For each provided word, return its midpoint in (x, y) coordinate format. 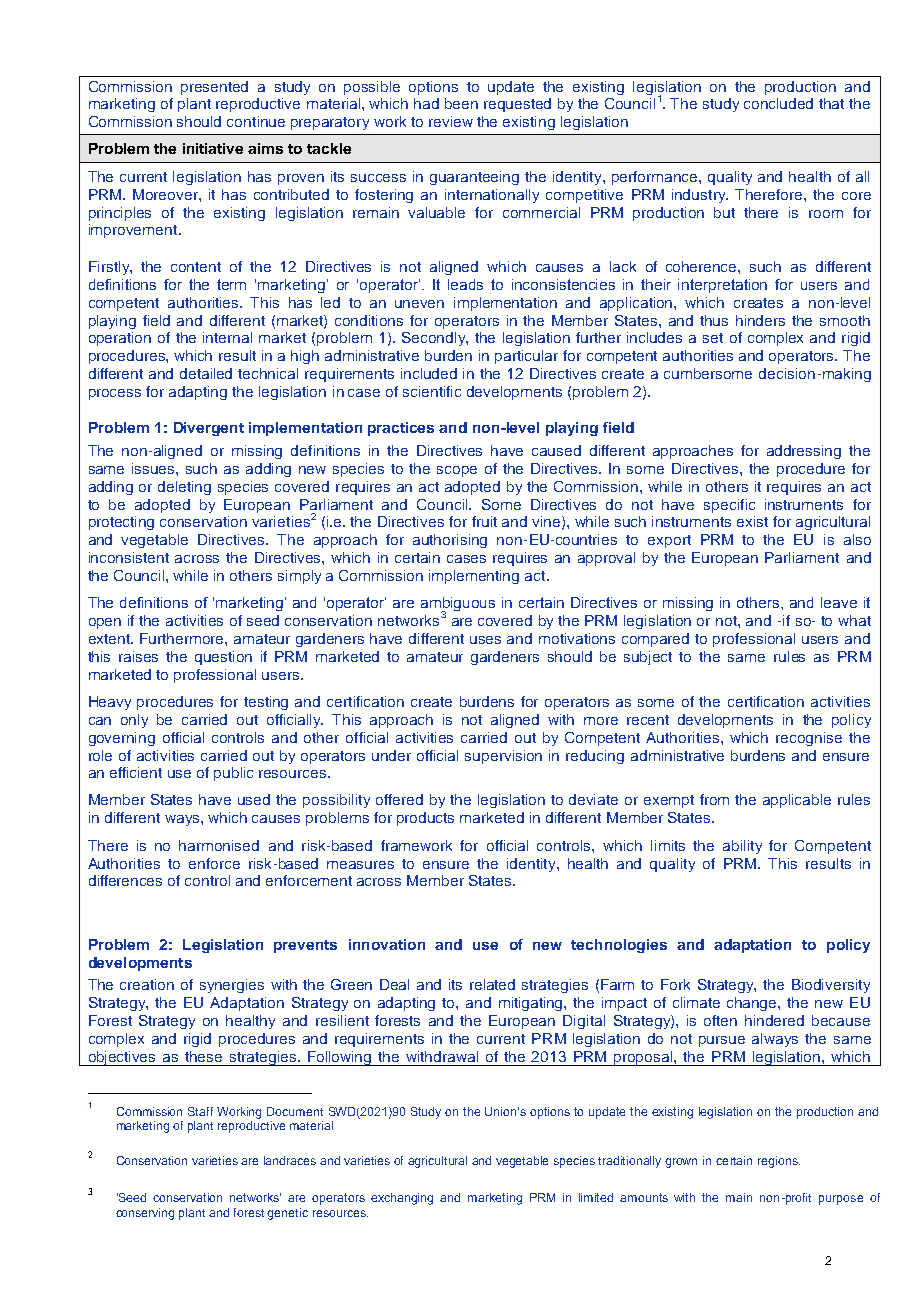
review (451, 121)
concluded (778, 103)
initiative (213, 148)
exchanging (402, 1199)
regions (779, 1162)
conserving (145, 1214)
